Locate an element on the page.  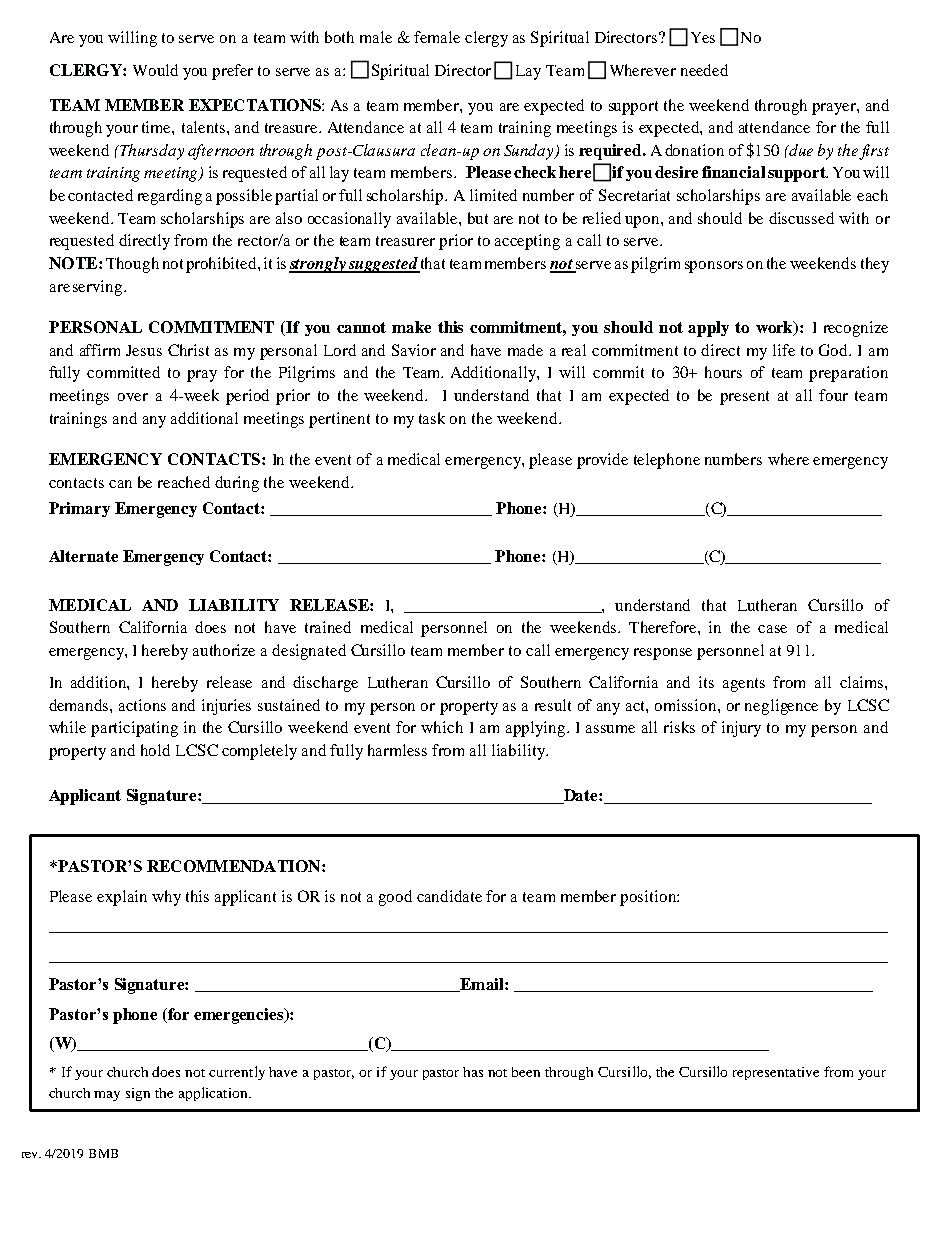
Alternate is located at coordinates (83, 556).
